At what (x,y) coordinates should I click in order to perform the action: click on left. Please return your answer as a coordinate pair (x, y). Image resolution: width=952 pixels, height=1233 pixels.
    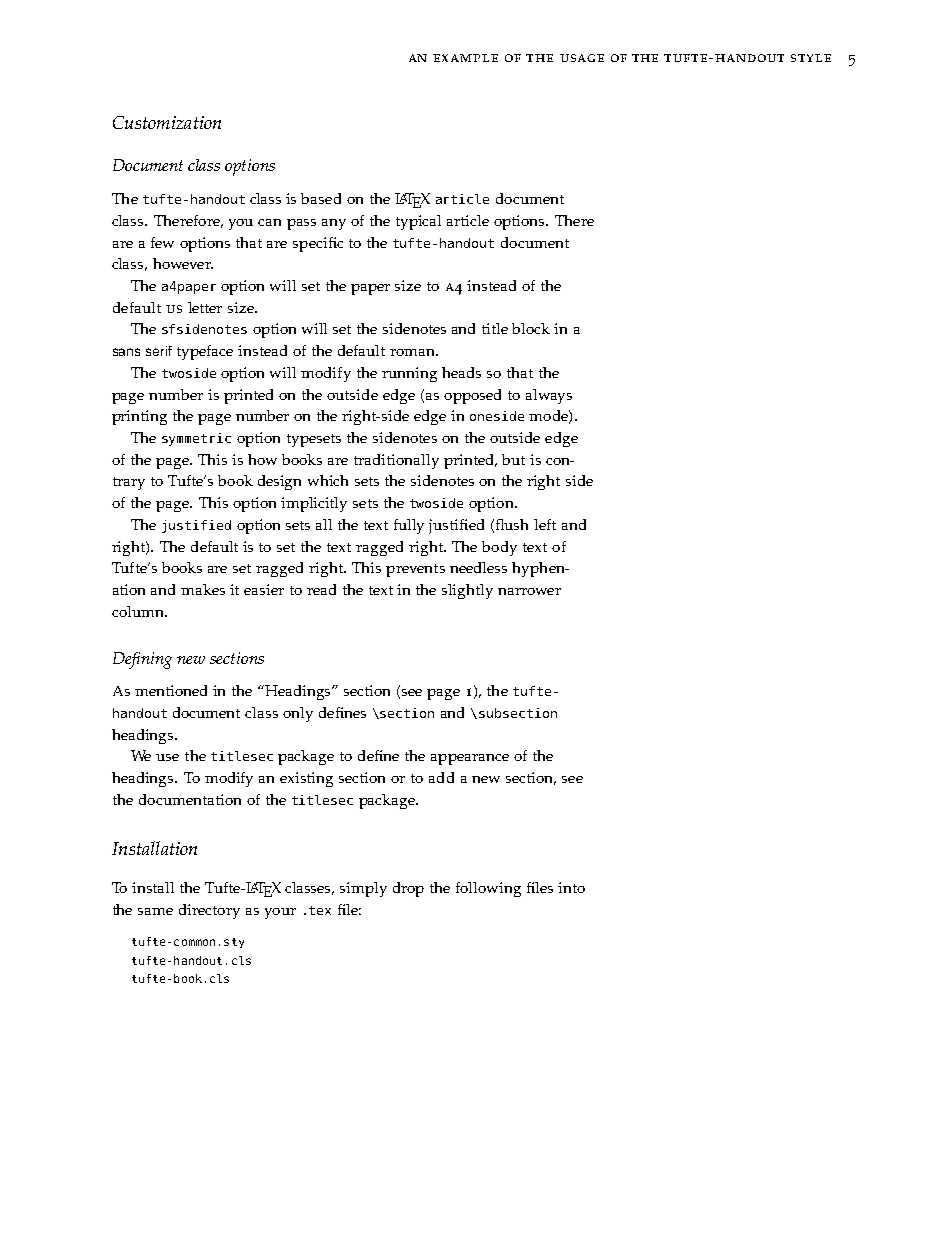
    Looking at the image, I should click on (545, 524).
